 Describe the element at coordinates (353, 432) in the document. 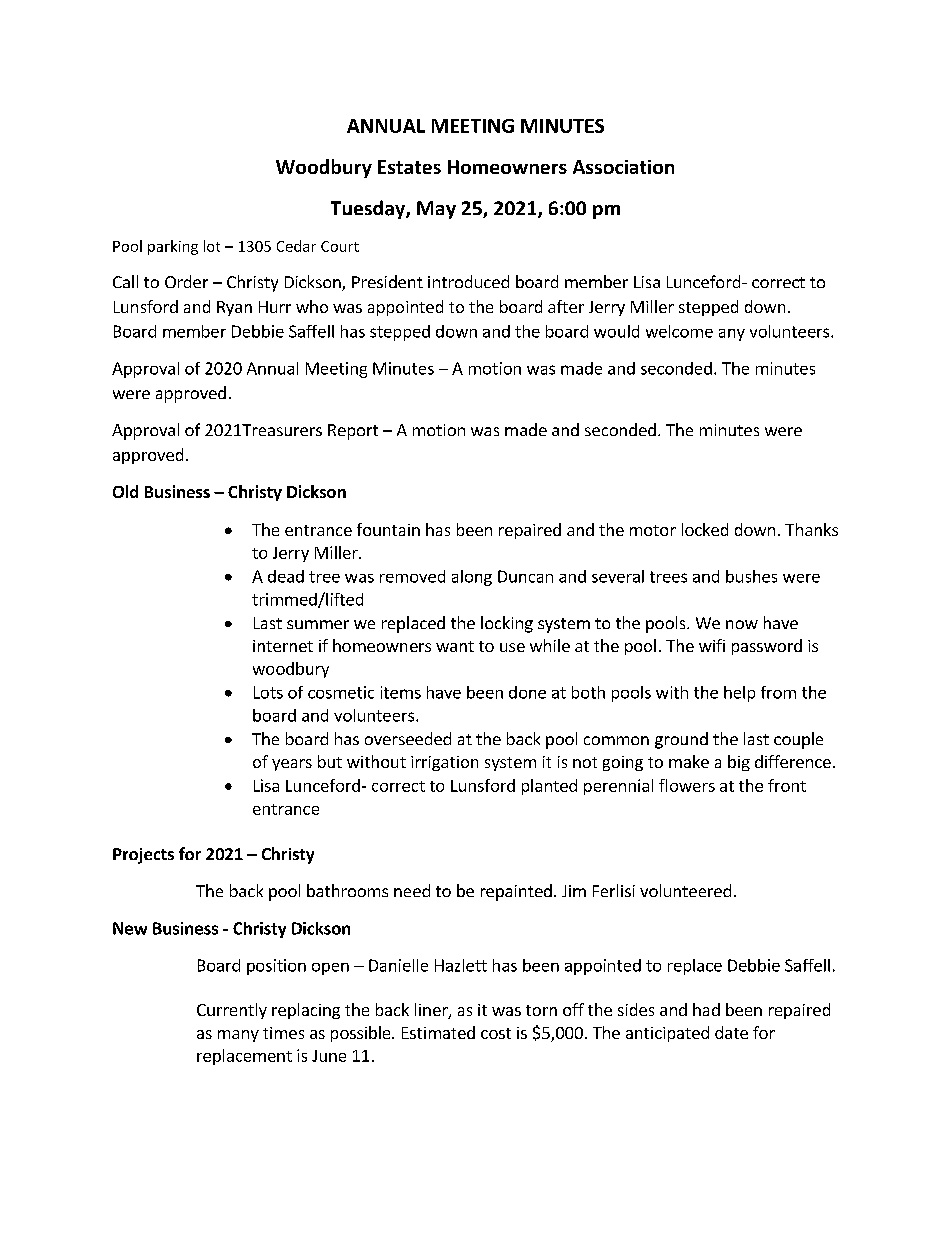

I see `Report` at that location.
